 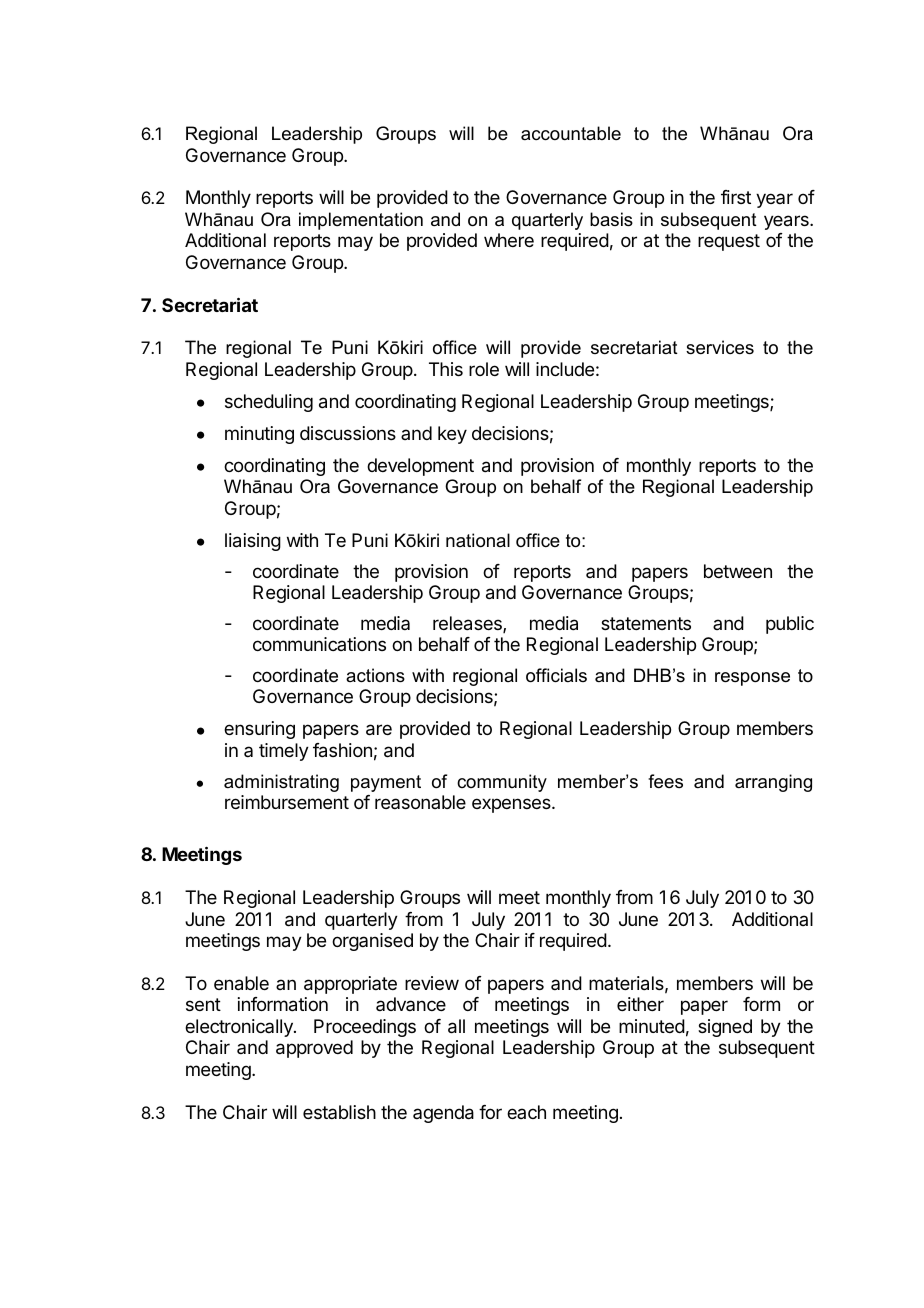 I want to click on either, so click(x=640, y=1004).
